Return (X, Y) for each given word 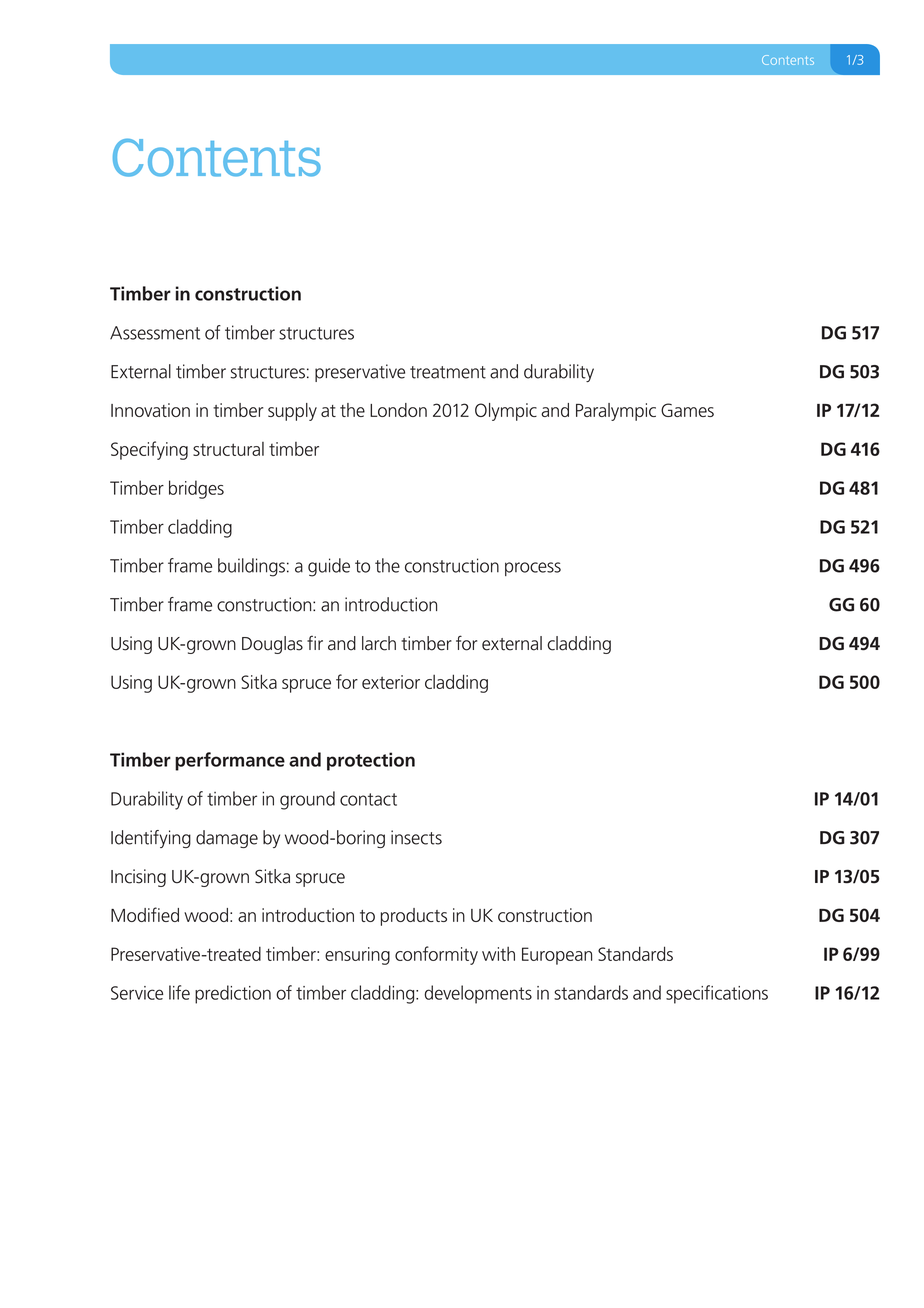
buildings (251, 567)
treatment (448, 372)
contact (368, 799)
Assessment (155, 333)
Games (687, 410)
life (179, 992)
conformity (436, 955)
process (533, 569)
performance (230, 761)
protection (371, 761)
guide (329, 567)
